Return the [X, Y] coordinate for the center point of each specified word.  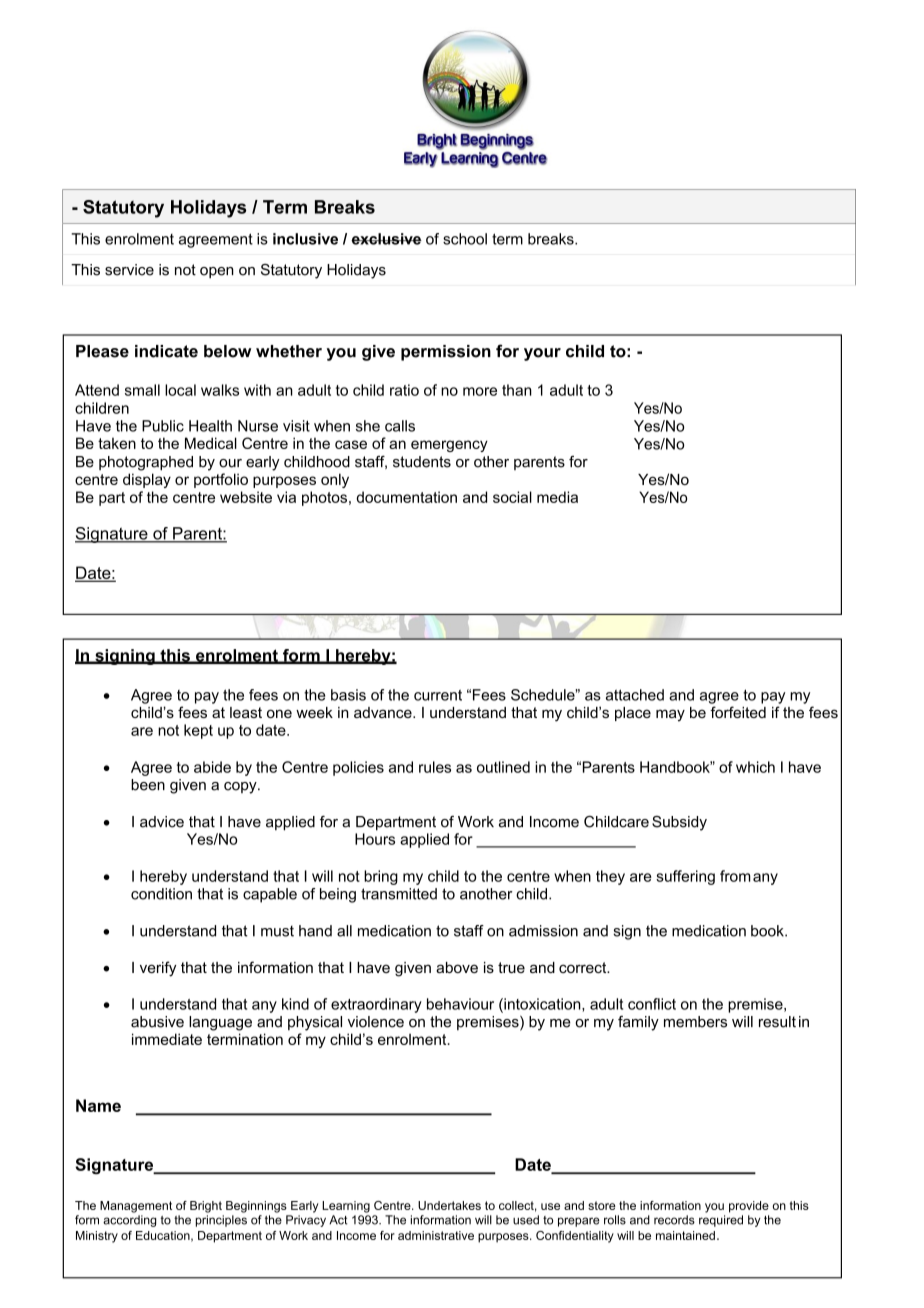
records [674, 1220]
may [670, 715]
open [217, 273]
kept [198, 731]
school [465, 239]
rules [435, 767]
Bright [206, 1207]
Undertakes [449, 1205]
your [542, 354]
